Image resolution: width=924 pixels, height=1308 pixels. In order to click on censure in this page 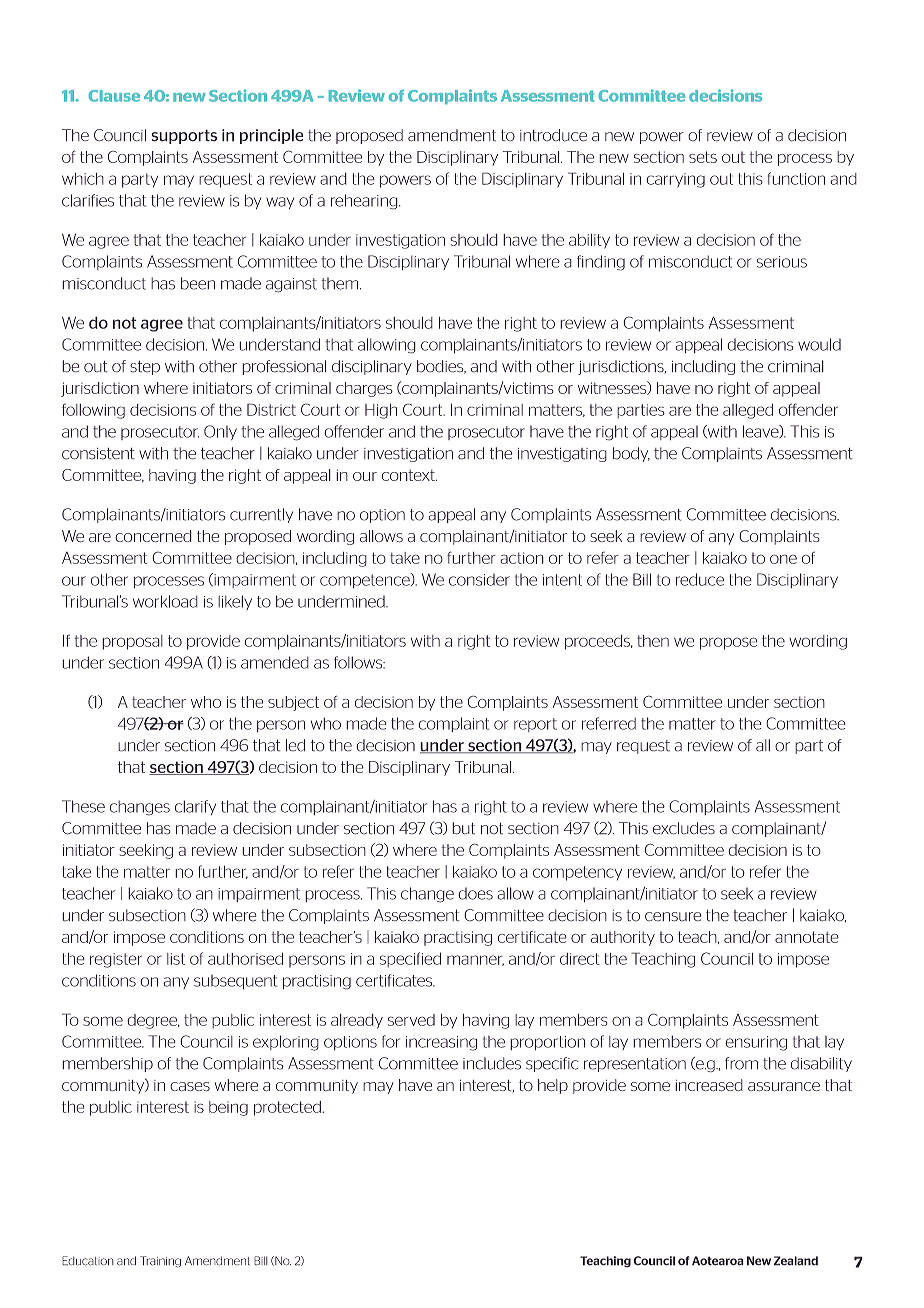, I will do `click(673, 917)`.
